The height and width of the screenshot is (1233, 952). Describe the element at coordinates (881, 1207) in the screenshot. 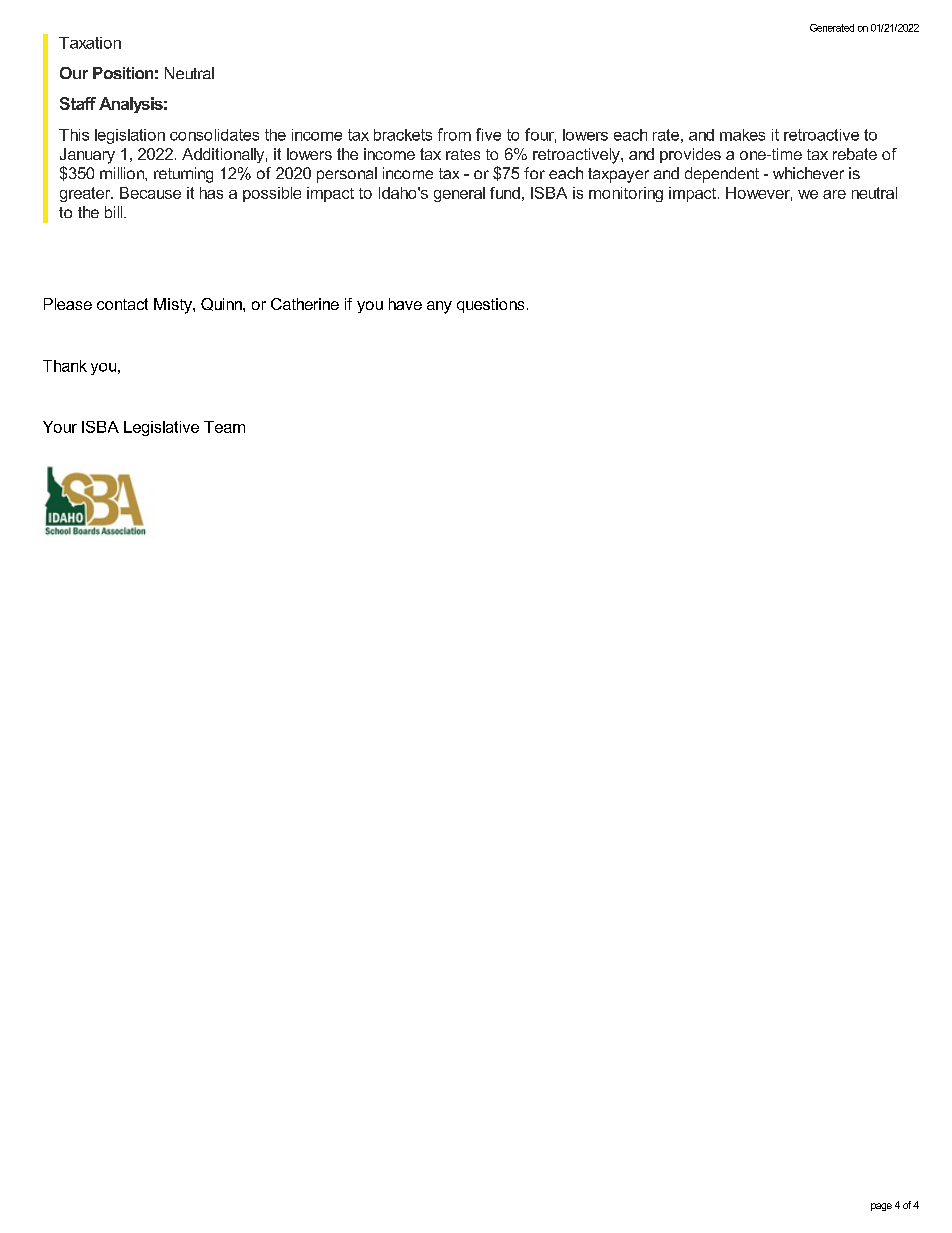

I see `page` at that location.
